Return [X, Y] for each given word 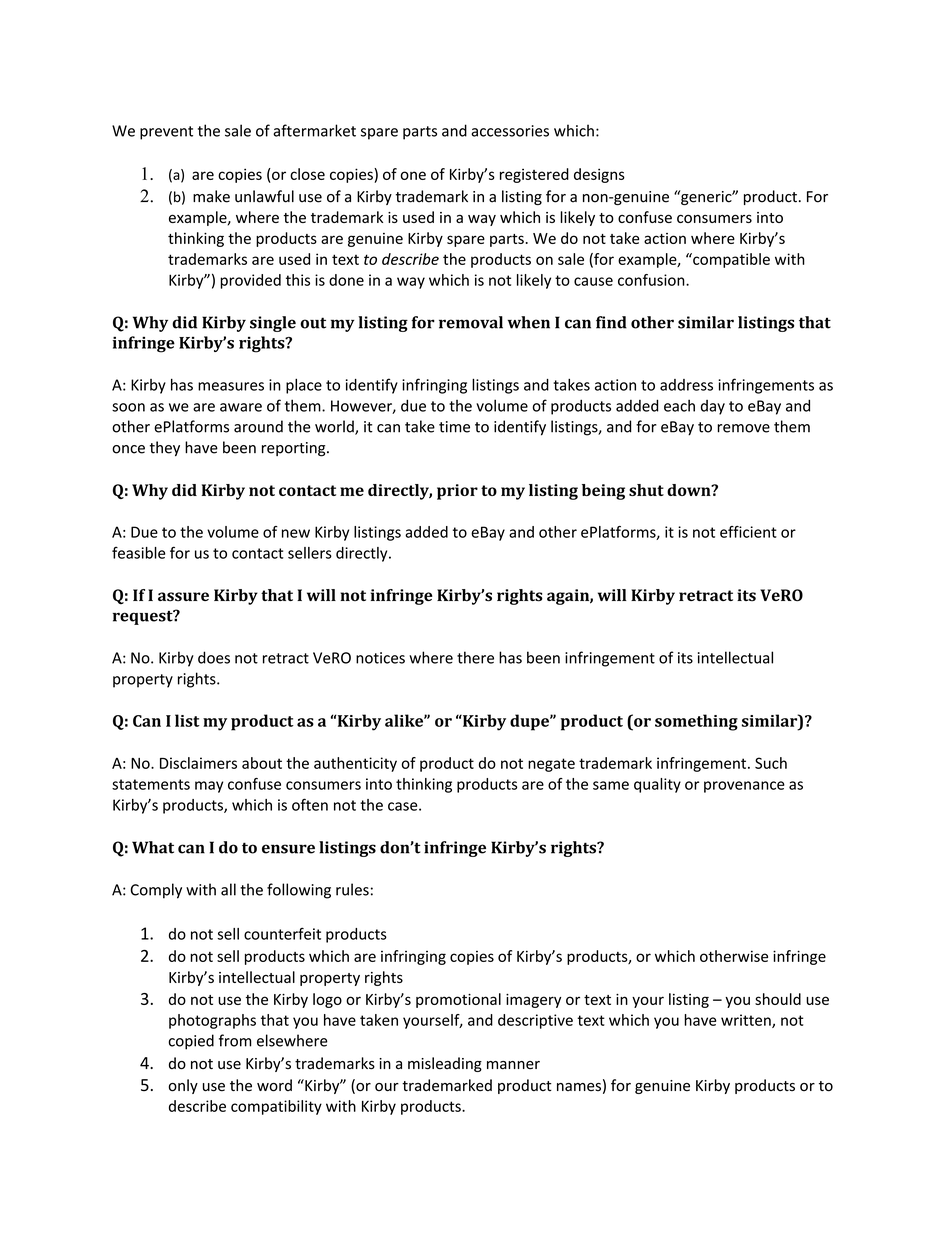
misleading [445, 1064]
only [183, 1086]
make [211, 196]
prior [457, 492]
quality [657, 785]
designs [599, 175]
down [690, 490]
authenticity [355, 764]
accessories [510, 131]
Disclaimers [198, 763]
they [165, 448]
